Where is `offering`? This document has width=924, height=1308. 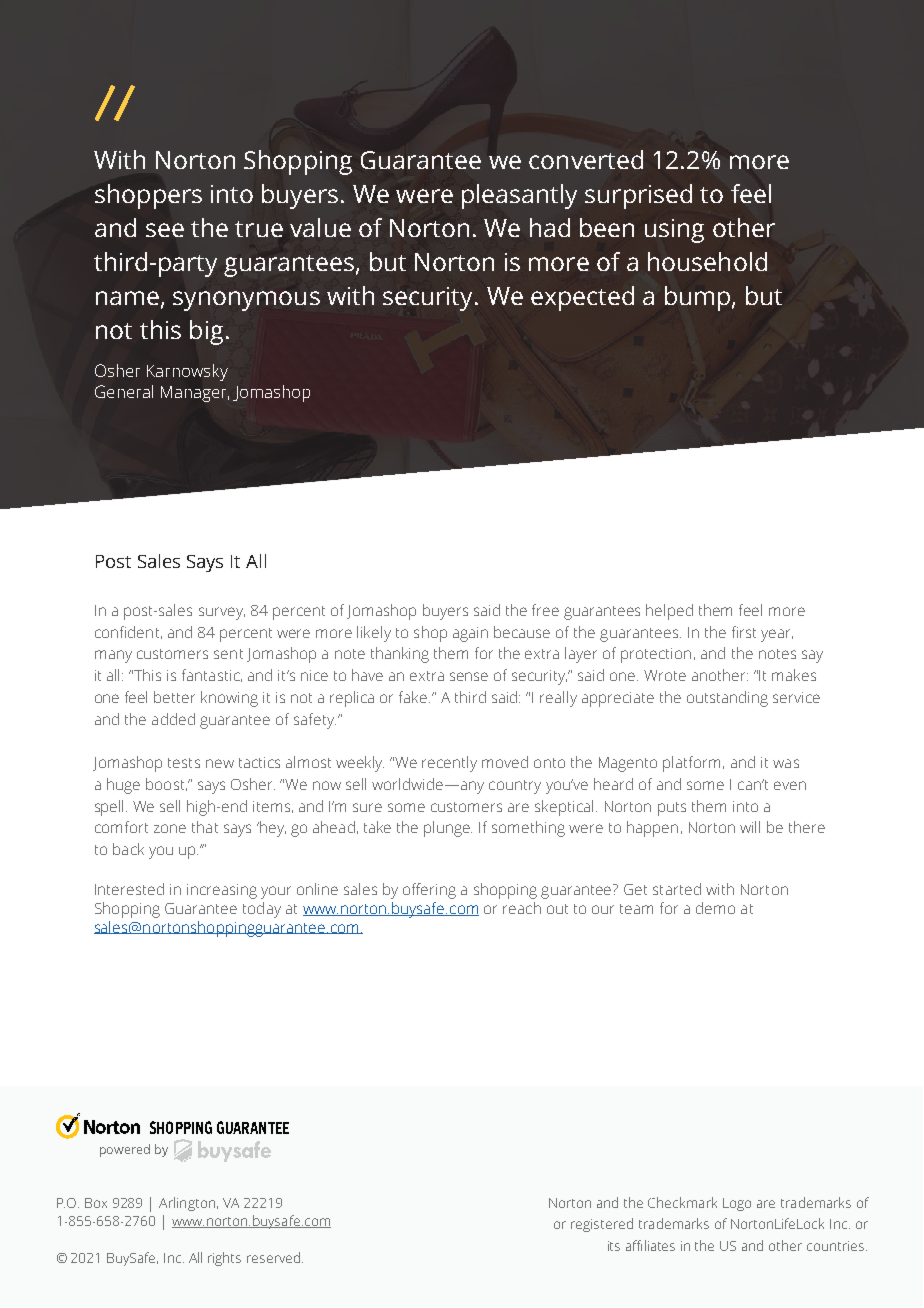
offering is located at coordinates (429, 891).
